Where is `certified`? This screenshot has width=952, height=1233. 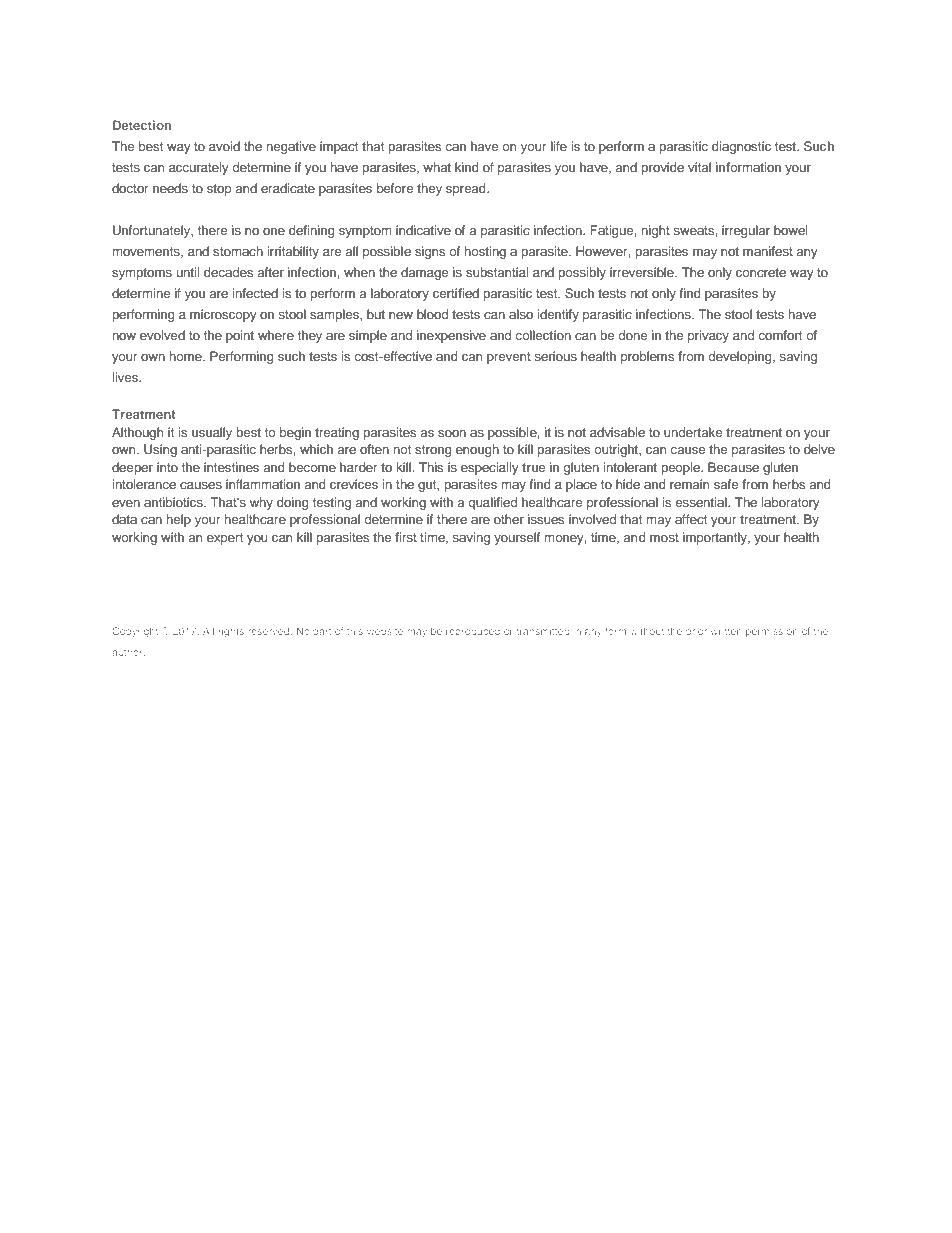 certified is located at coordinates (456, 293).
